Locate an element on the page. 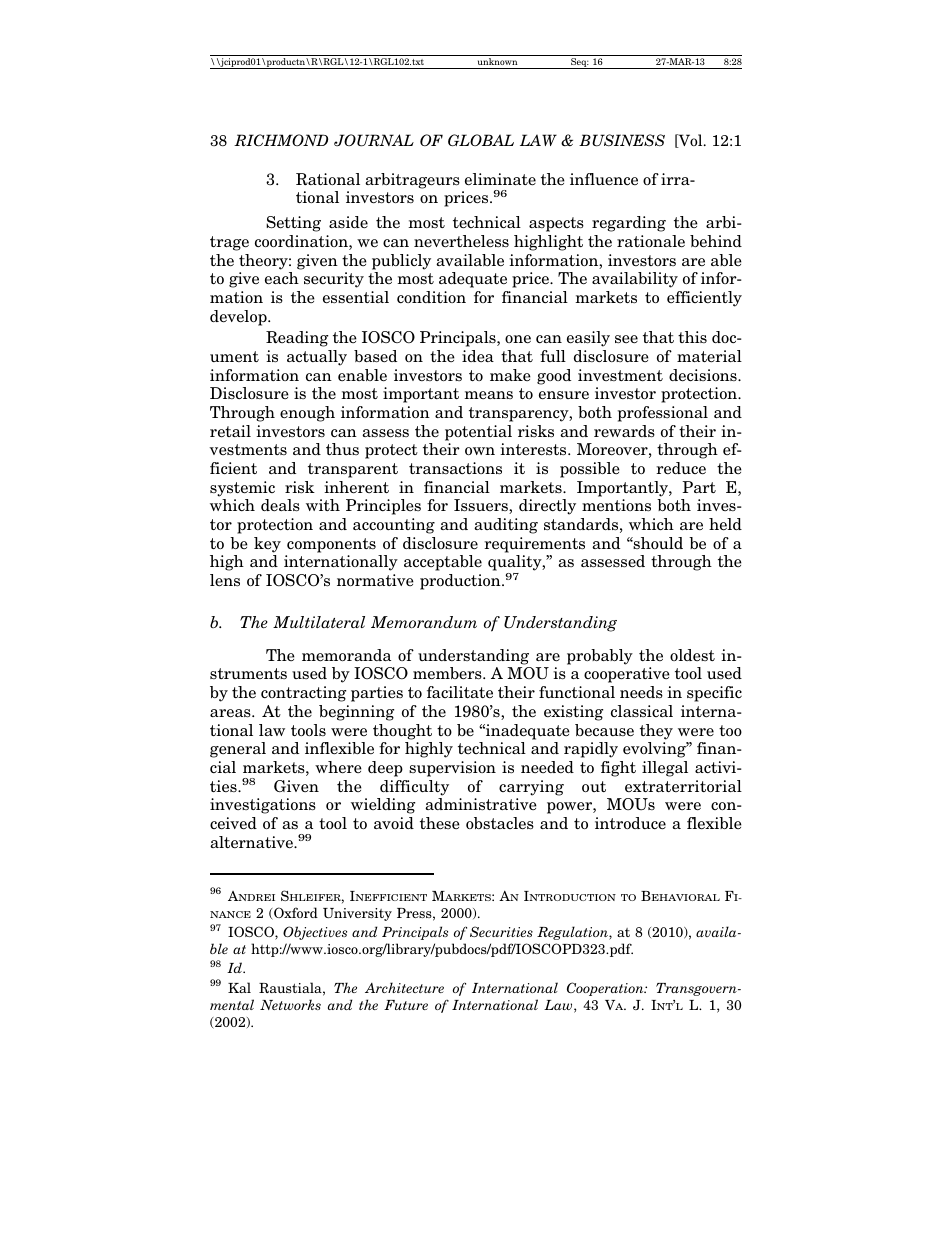 The width and height of the image is (952, 1233). key is located at coordinates (267, 545).
